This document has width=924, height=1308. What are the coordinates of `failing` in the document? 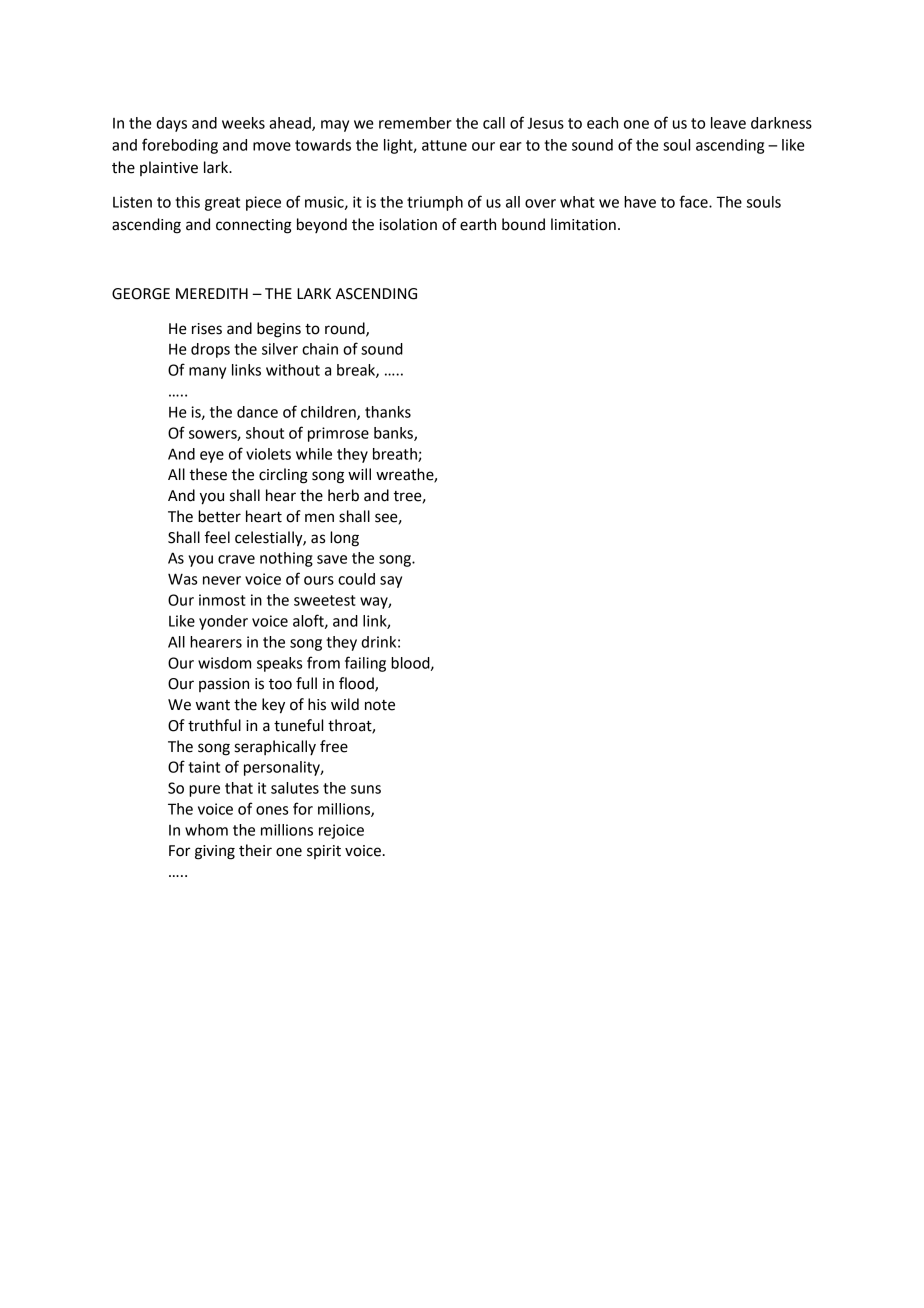 It's located at (365, 664).
